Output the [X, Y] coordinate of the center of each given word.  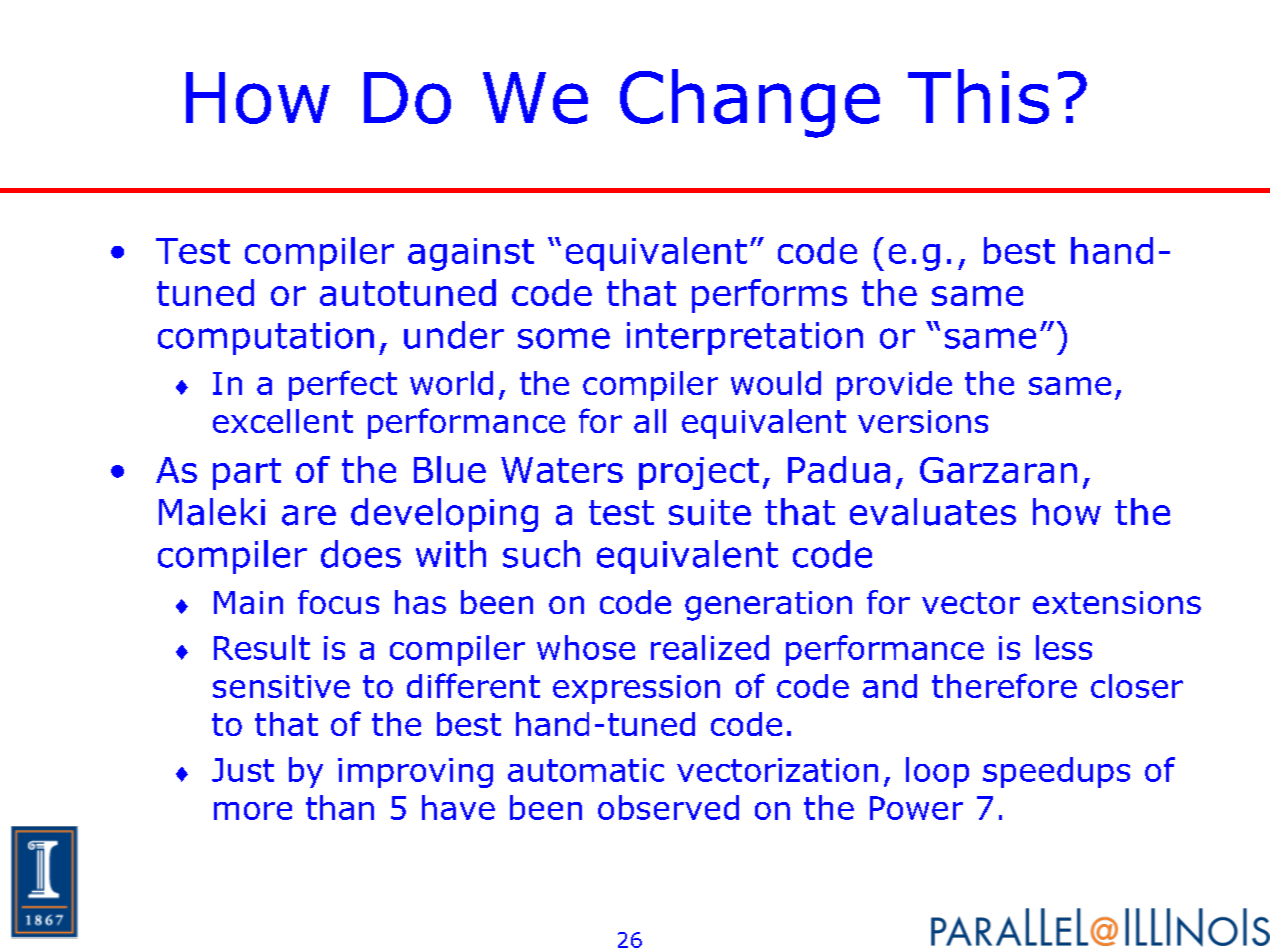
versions [923, 421]
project [699, 473]
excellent [283, 421]
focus [338, 602]
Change [750, 103]
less [1064, 647]
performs [769, 296]
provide [894, 386]
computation [266, 338]
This [978, 96]
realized [710, 647]
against [471, 254]
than [340, 807]
